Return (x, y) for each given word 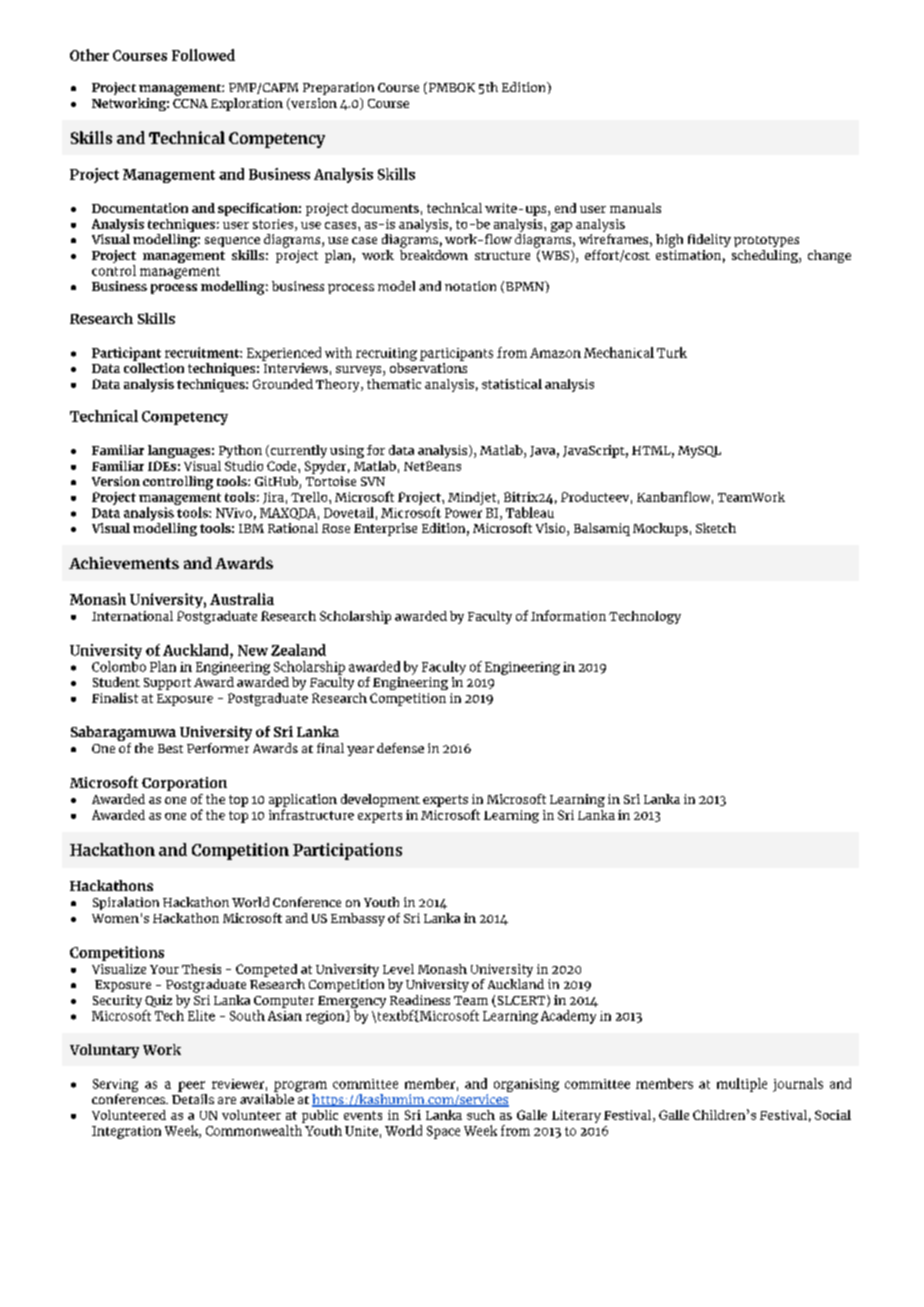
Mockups (660, 529)
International (132, 616)
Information (568, 615)
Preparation (338, 88)
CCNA (190, 103)
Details (193, 1097)
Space (443, 1132)
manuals (635, 208)
